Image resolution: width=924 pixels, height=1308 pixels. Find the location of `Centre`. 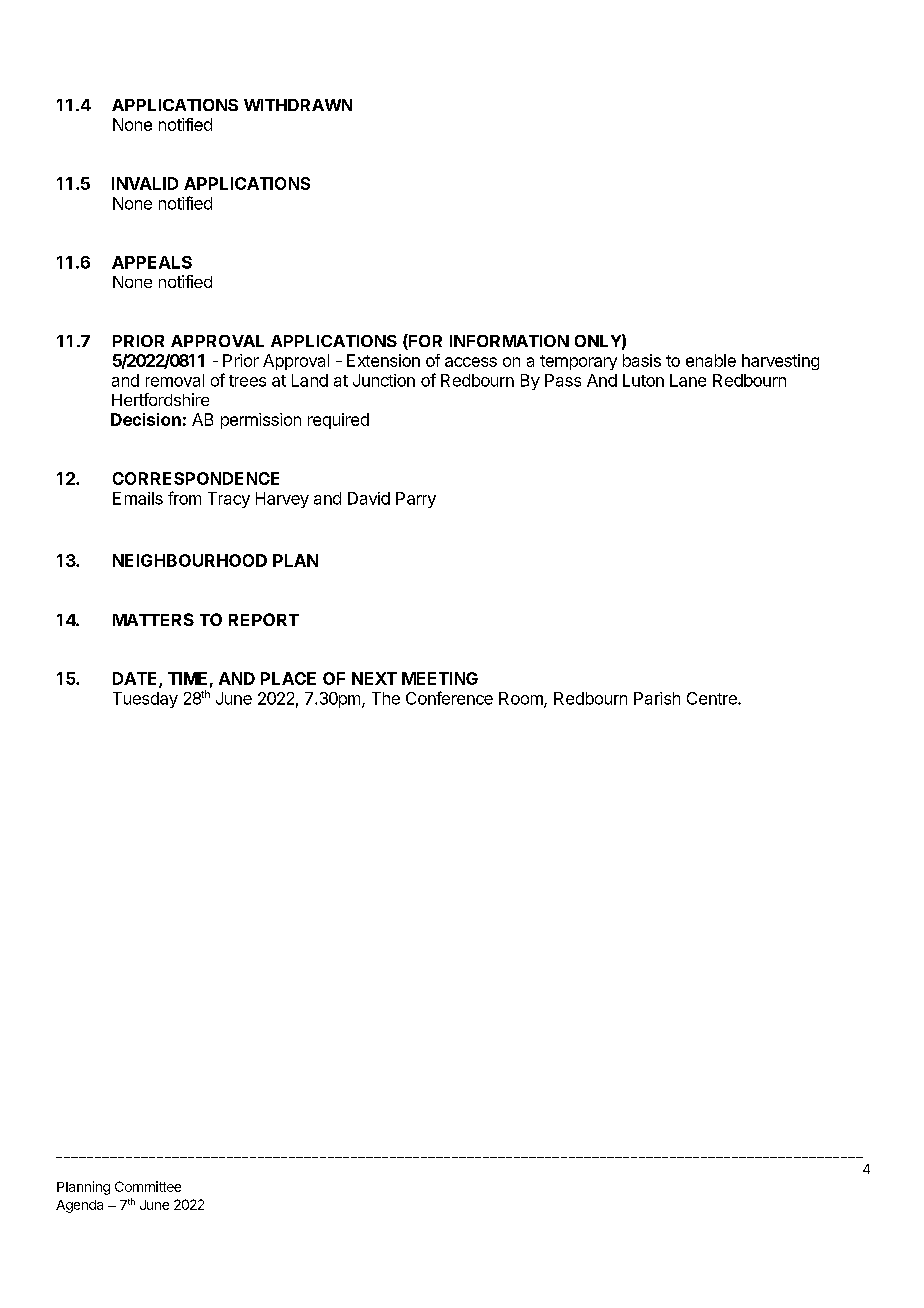

Centre is located at coordinates (713, 698).
